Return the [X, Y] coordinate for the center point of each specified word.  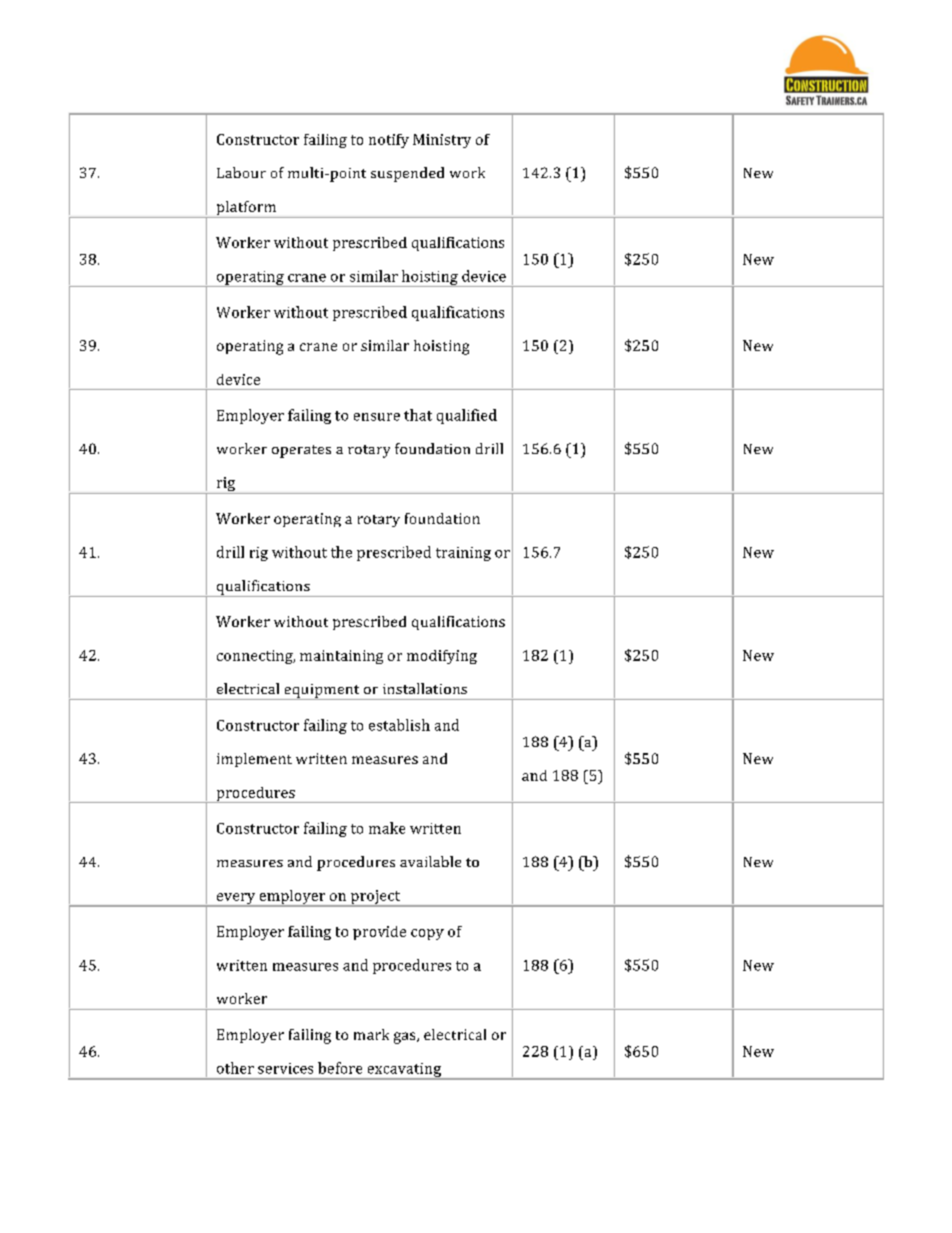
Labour [241, 172]
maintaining [341, 657]
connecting [256, 657]
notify [389, 141]
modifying [442, 657]
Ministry [442, 141]
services [285, 1068]
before [340, 1068]
